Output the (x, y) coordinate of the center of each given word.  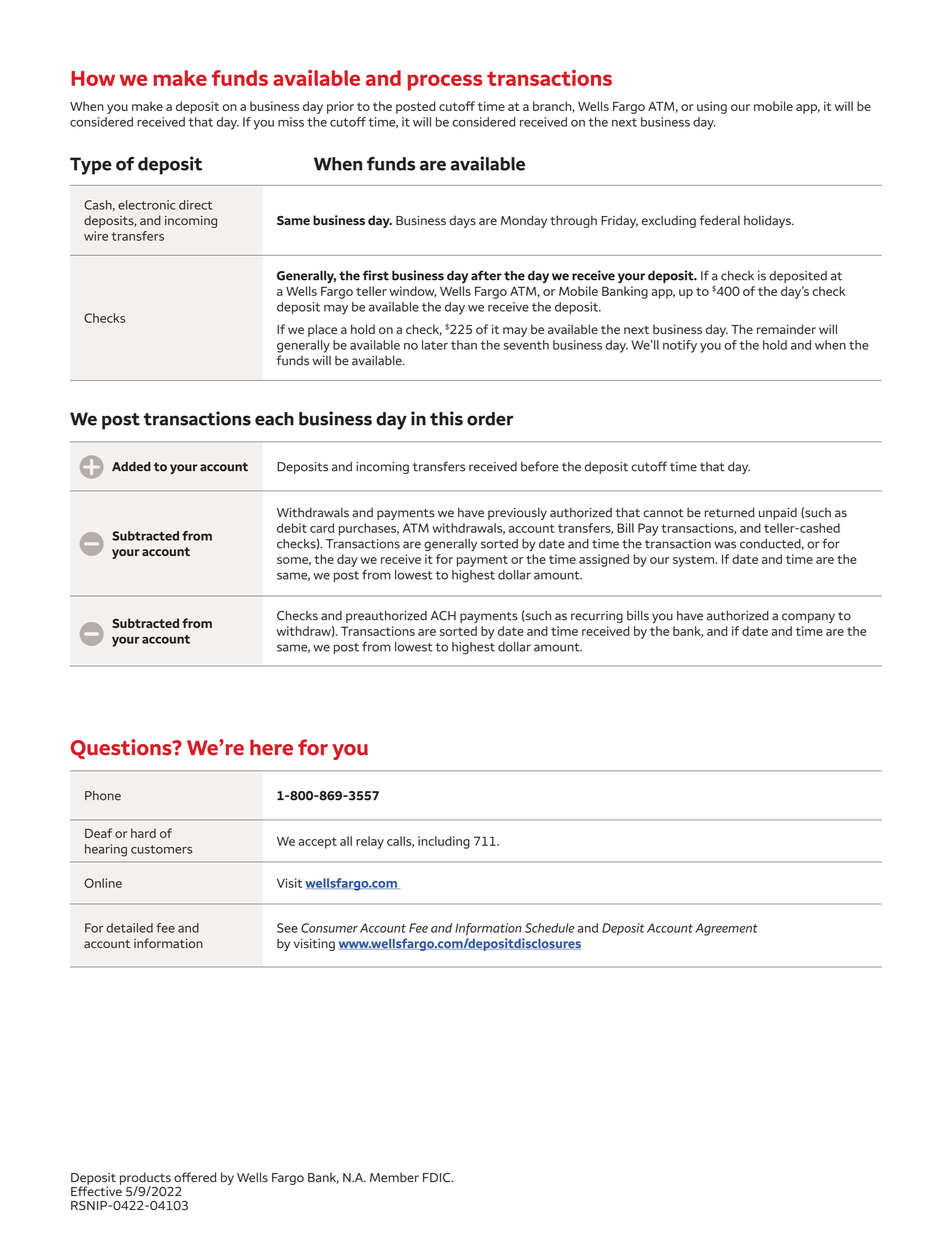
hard (143, 833)
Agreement (726, 929)
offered (195, 1177)
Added (131, 466)
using (712, 107)
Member (394, 1177)
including (444, 842)
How (93, 78)
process (444, 82)
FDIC (438, 1178)
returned (729, 512)
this (446, 418)
